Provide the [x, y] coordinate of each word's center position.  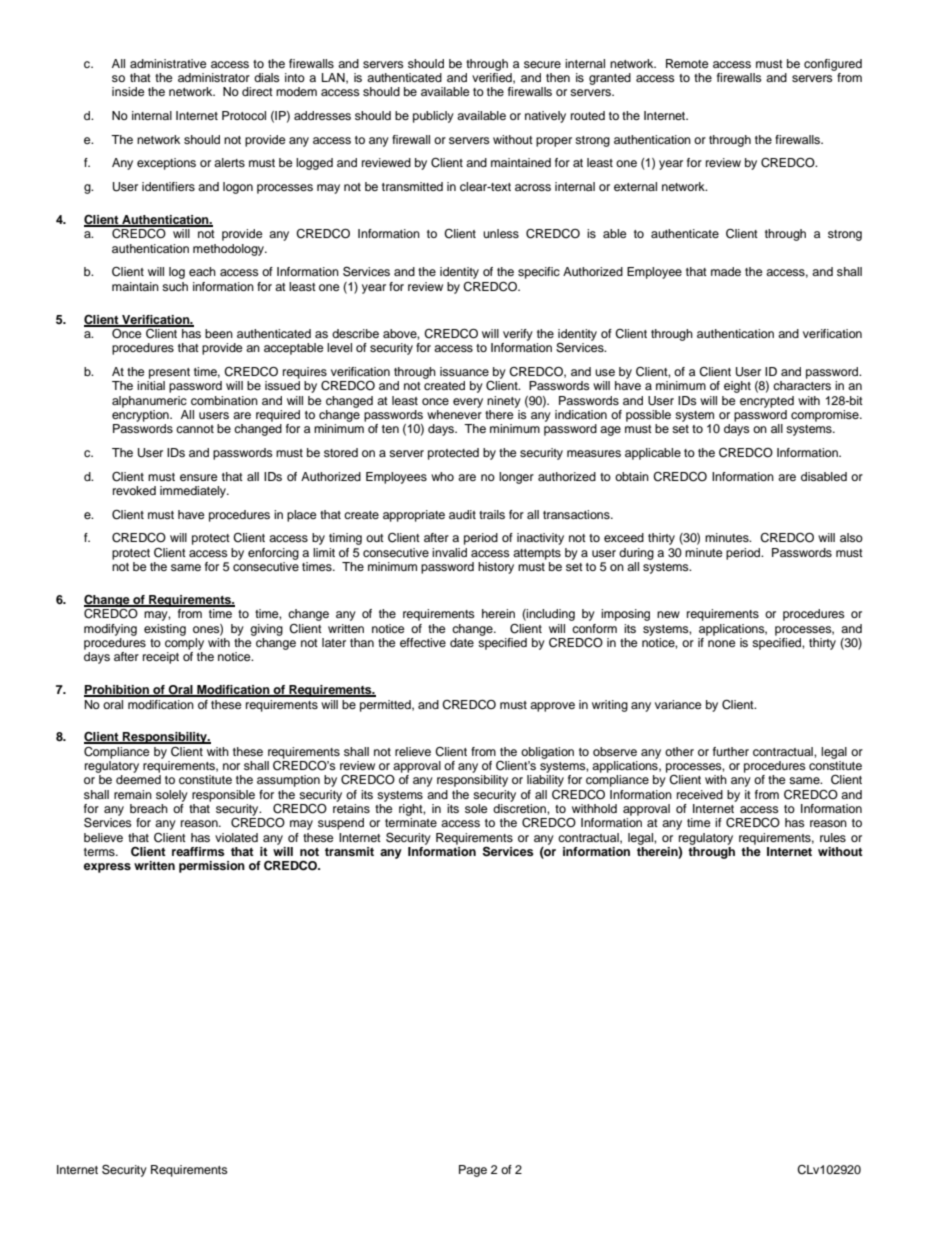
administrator [214, 77]
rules [833, 837]
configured [833, 65]
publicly [433, 117]
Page [473, 1171]
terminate [411, 822]
